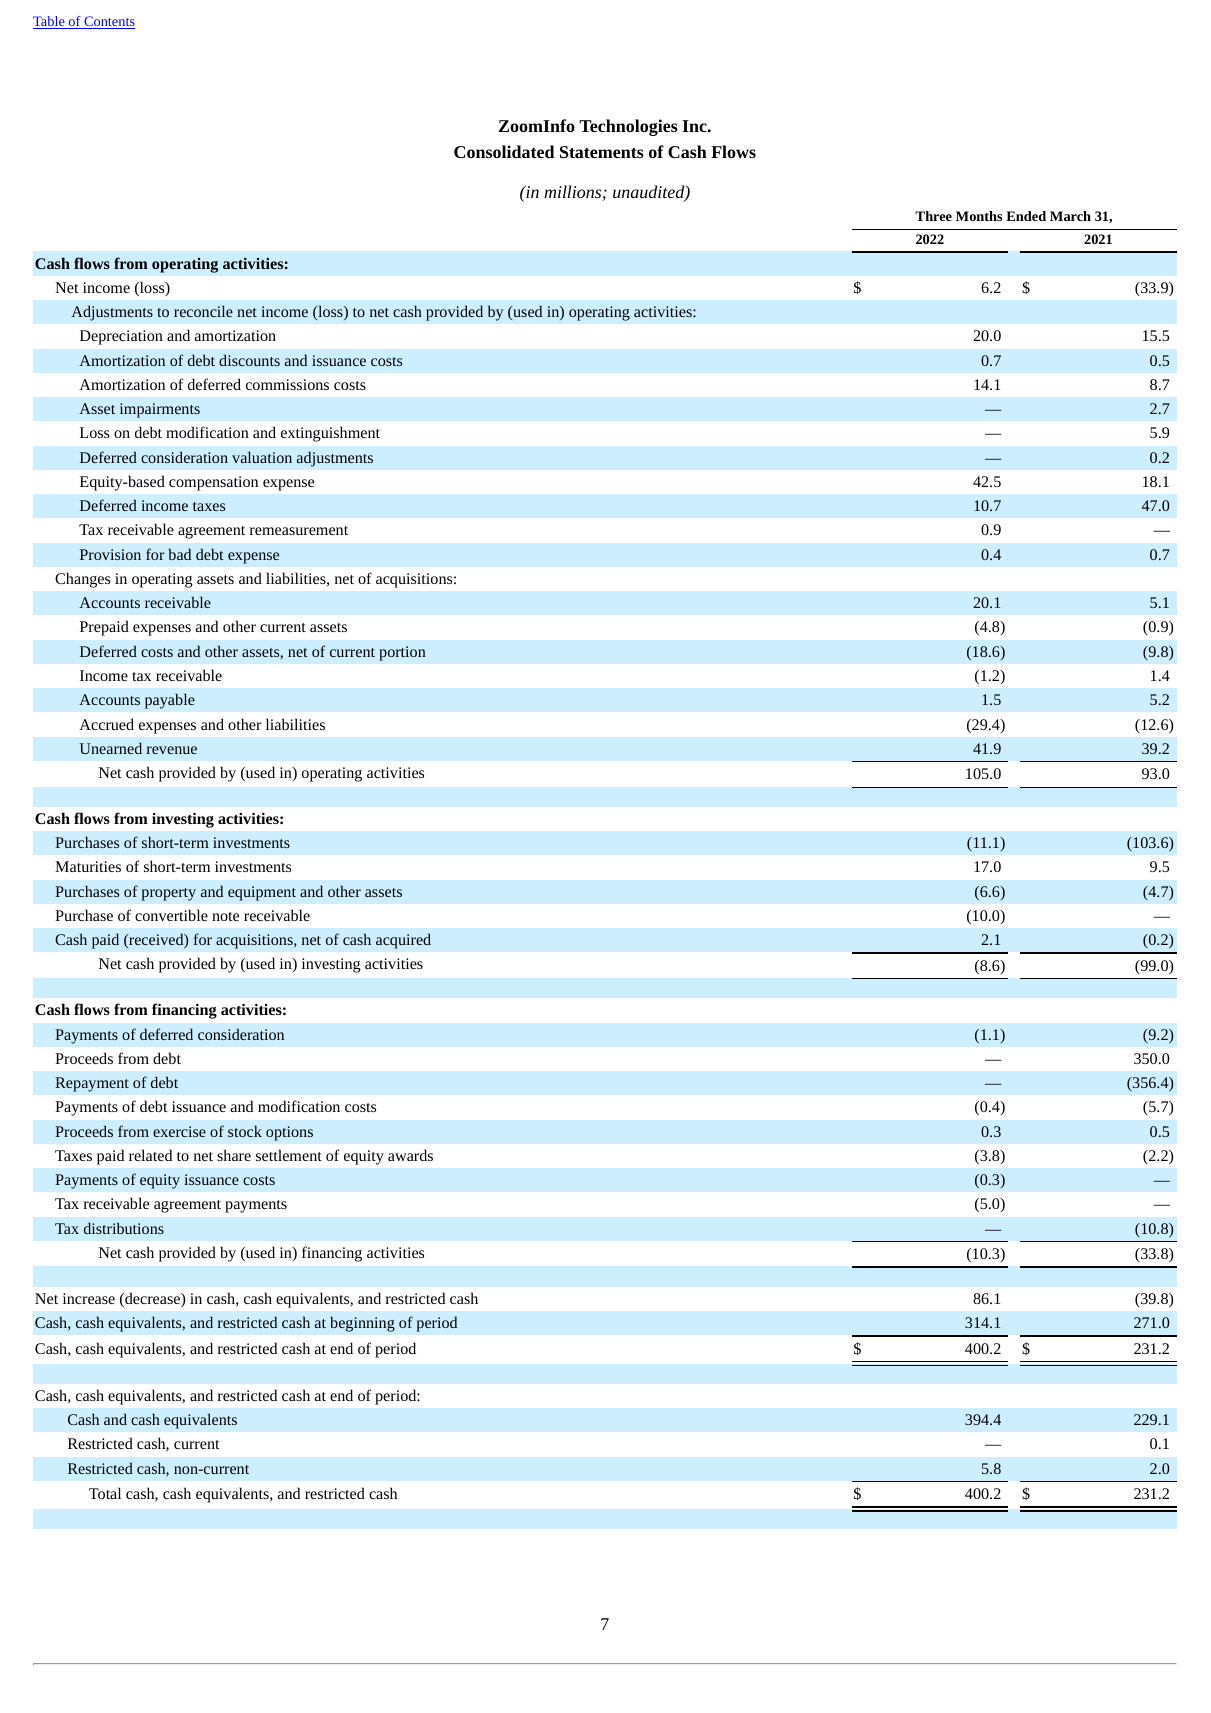 This screenshot has height=1713, width=1211. I want to click on beginning, so click(362, 1324).
